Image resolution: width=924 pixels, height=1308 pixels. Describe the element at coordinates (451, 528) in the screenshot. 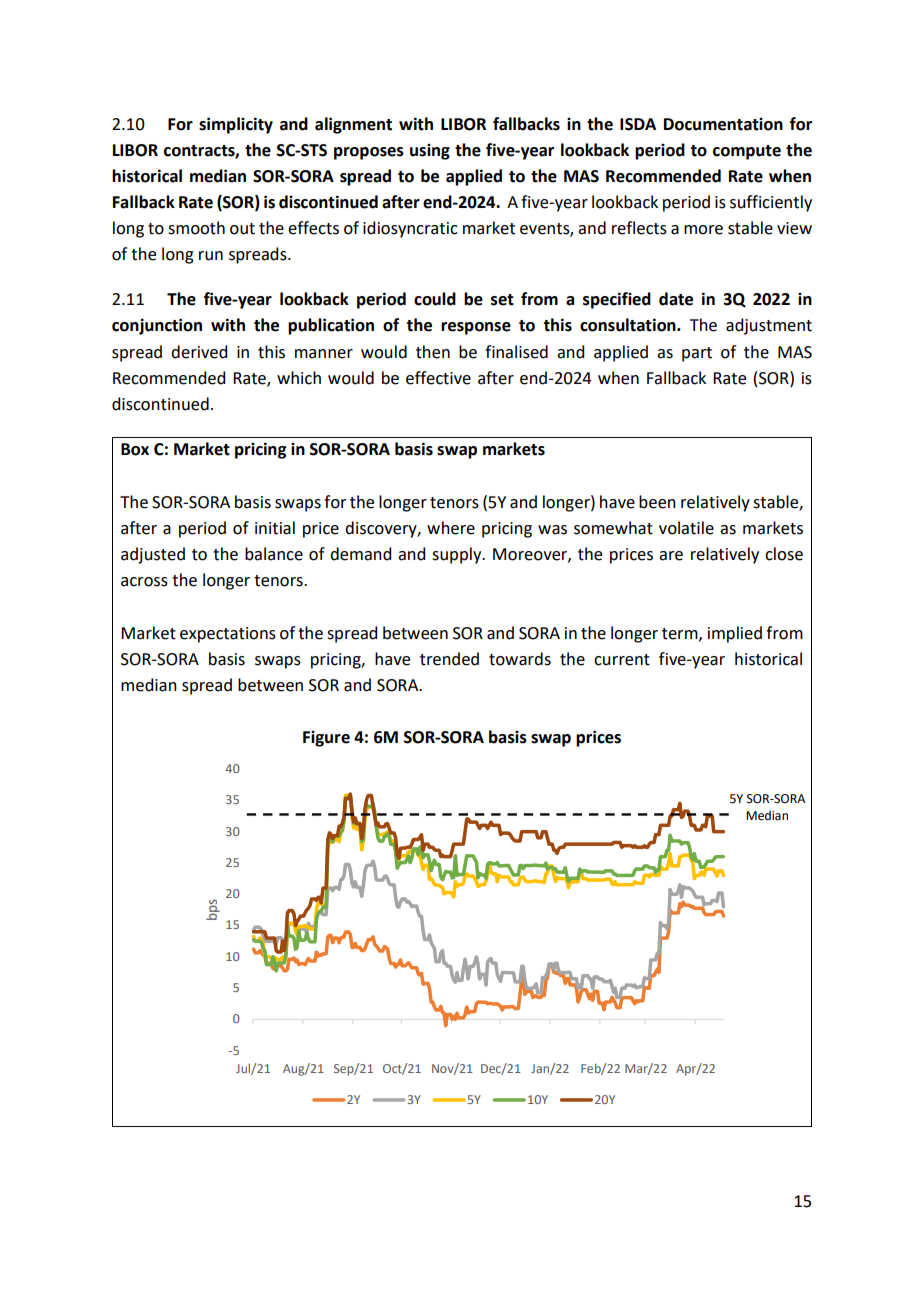

I see `where` at that location.
